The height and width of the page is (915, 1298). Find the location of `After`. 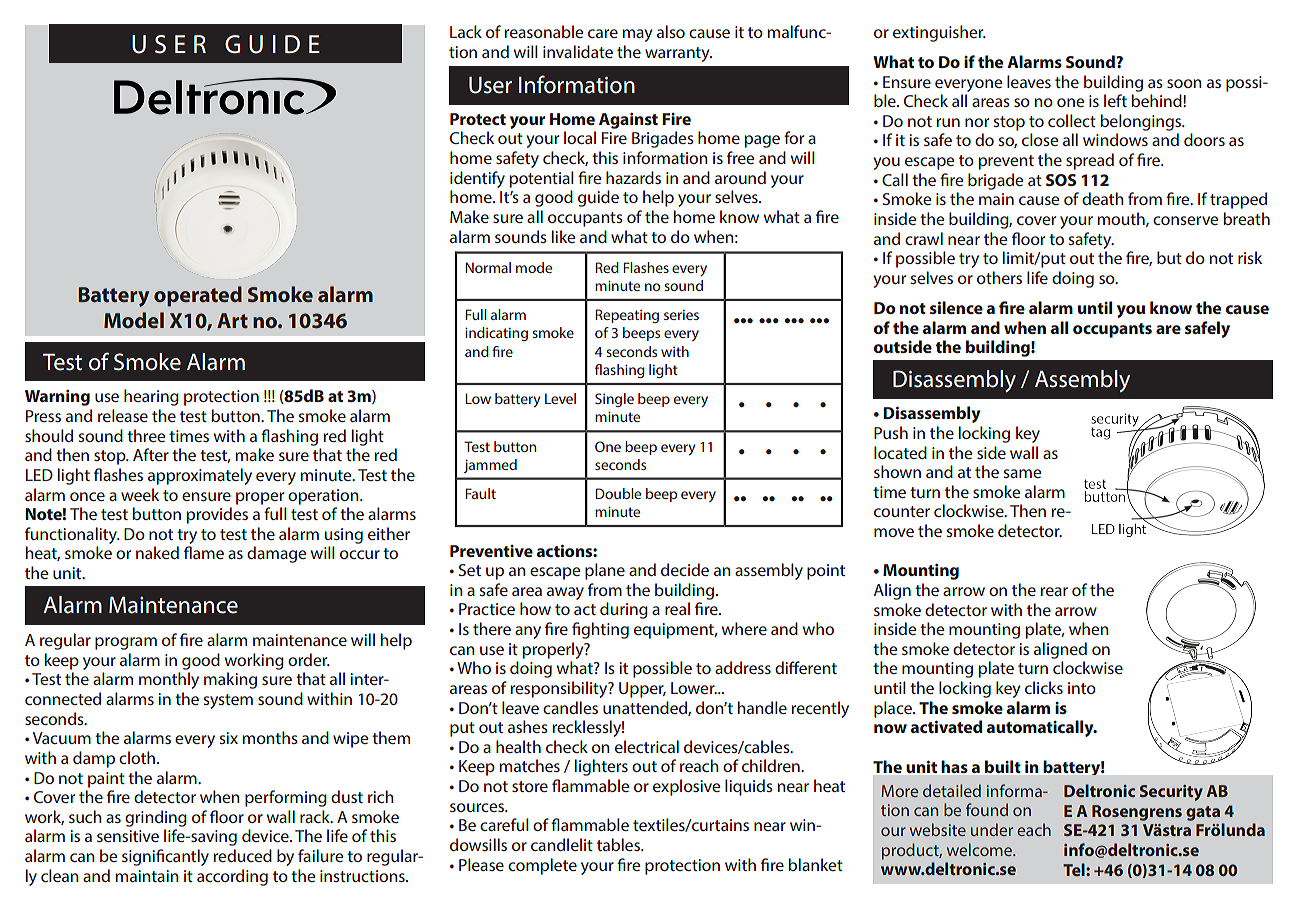

After is located at coordinates (151, 454).
